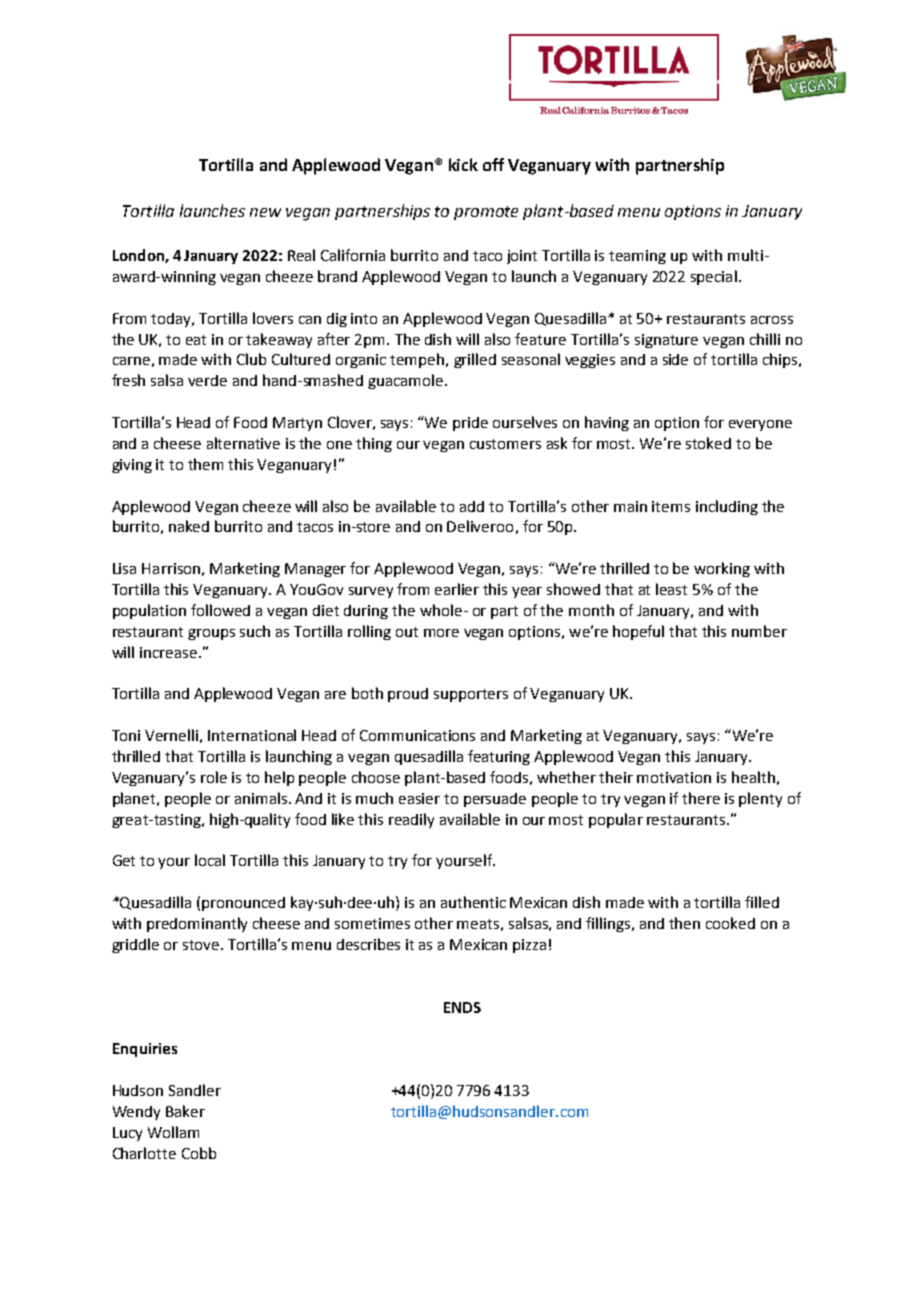  Describe the element at coordinates (759, 631) in the page. I see `number` at that location.
